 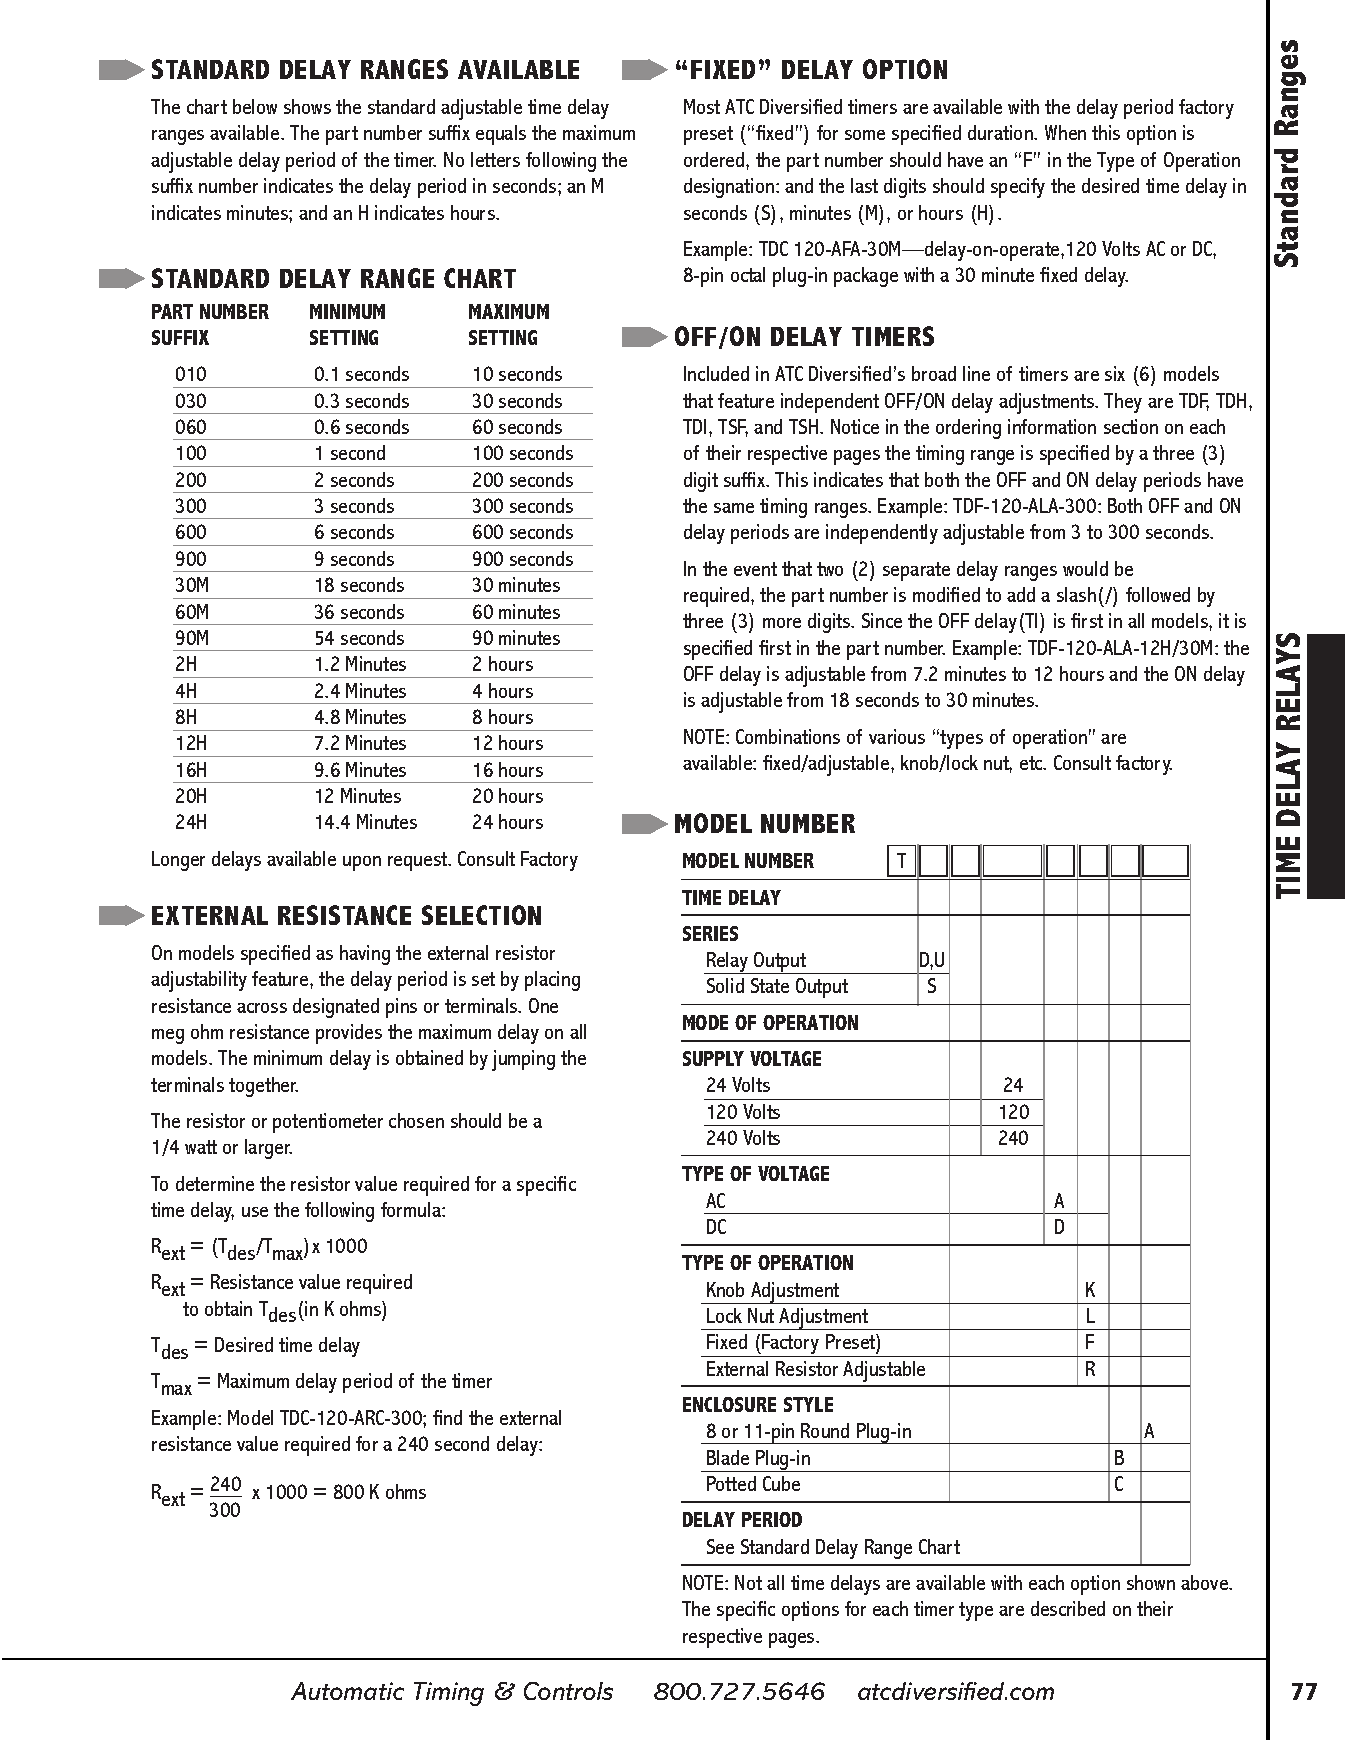 I want to click on Automatic, so click(x=347, y=1691).
